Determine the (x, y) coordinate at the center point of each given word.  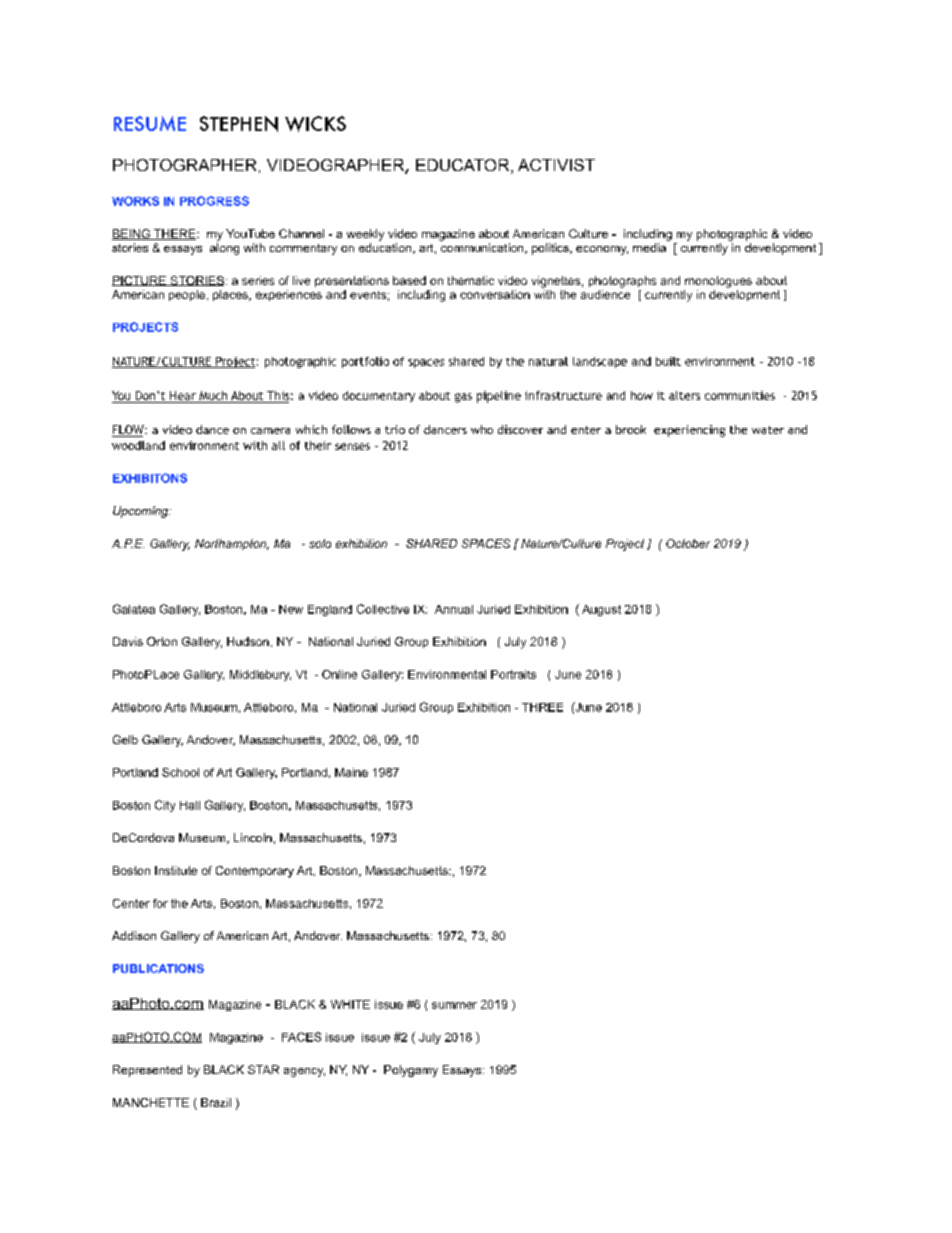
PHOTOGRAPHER (184, 165)
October (688, 543)
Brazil (216, 1102)
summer (454, 1005)
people (187, 295)
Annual (454, 609)
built (668, 361)
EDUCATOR (464, 166)
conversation (495, 294)
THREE (542, 707)
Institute (176, 870)
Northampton (232, 544)
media (649, 247)
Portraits (513, 674)
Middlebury (260, 675)
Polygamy (411, 1071)
